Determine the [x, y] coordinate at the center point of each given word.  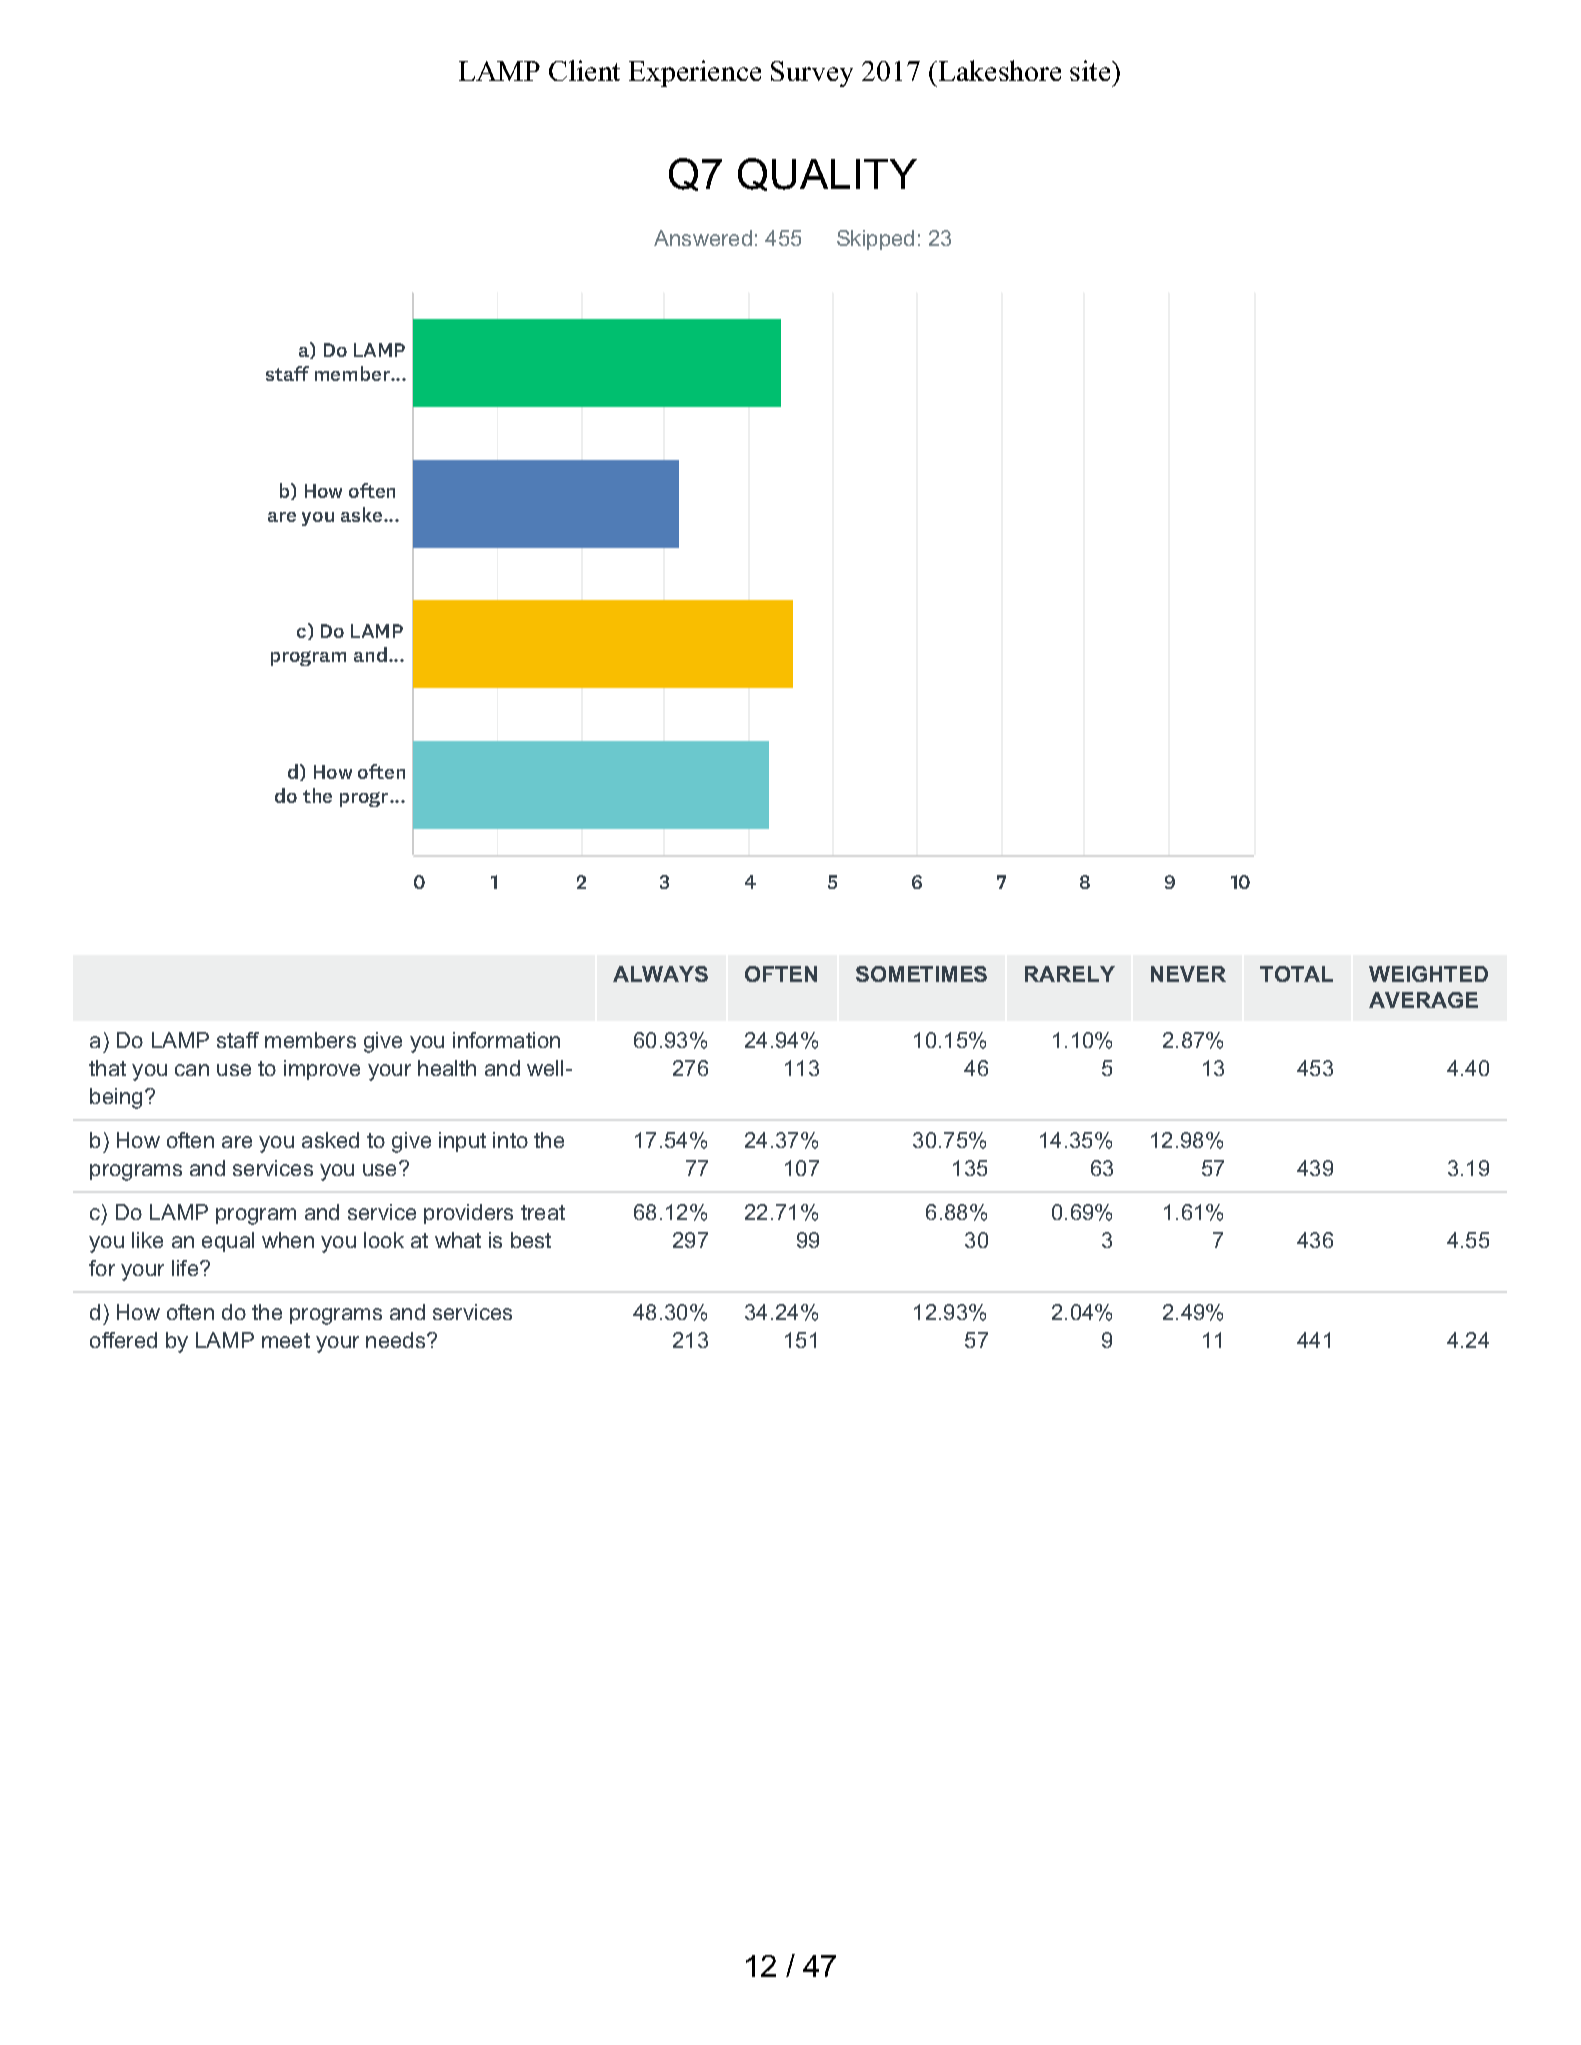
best [531, 1240]
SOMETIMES [921, 974]
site [1091, 70]
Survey [812, 74]
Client [584, 70]
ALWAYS [660, 974]
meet [286, 1340]
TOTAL [1296, 974]
